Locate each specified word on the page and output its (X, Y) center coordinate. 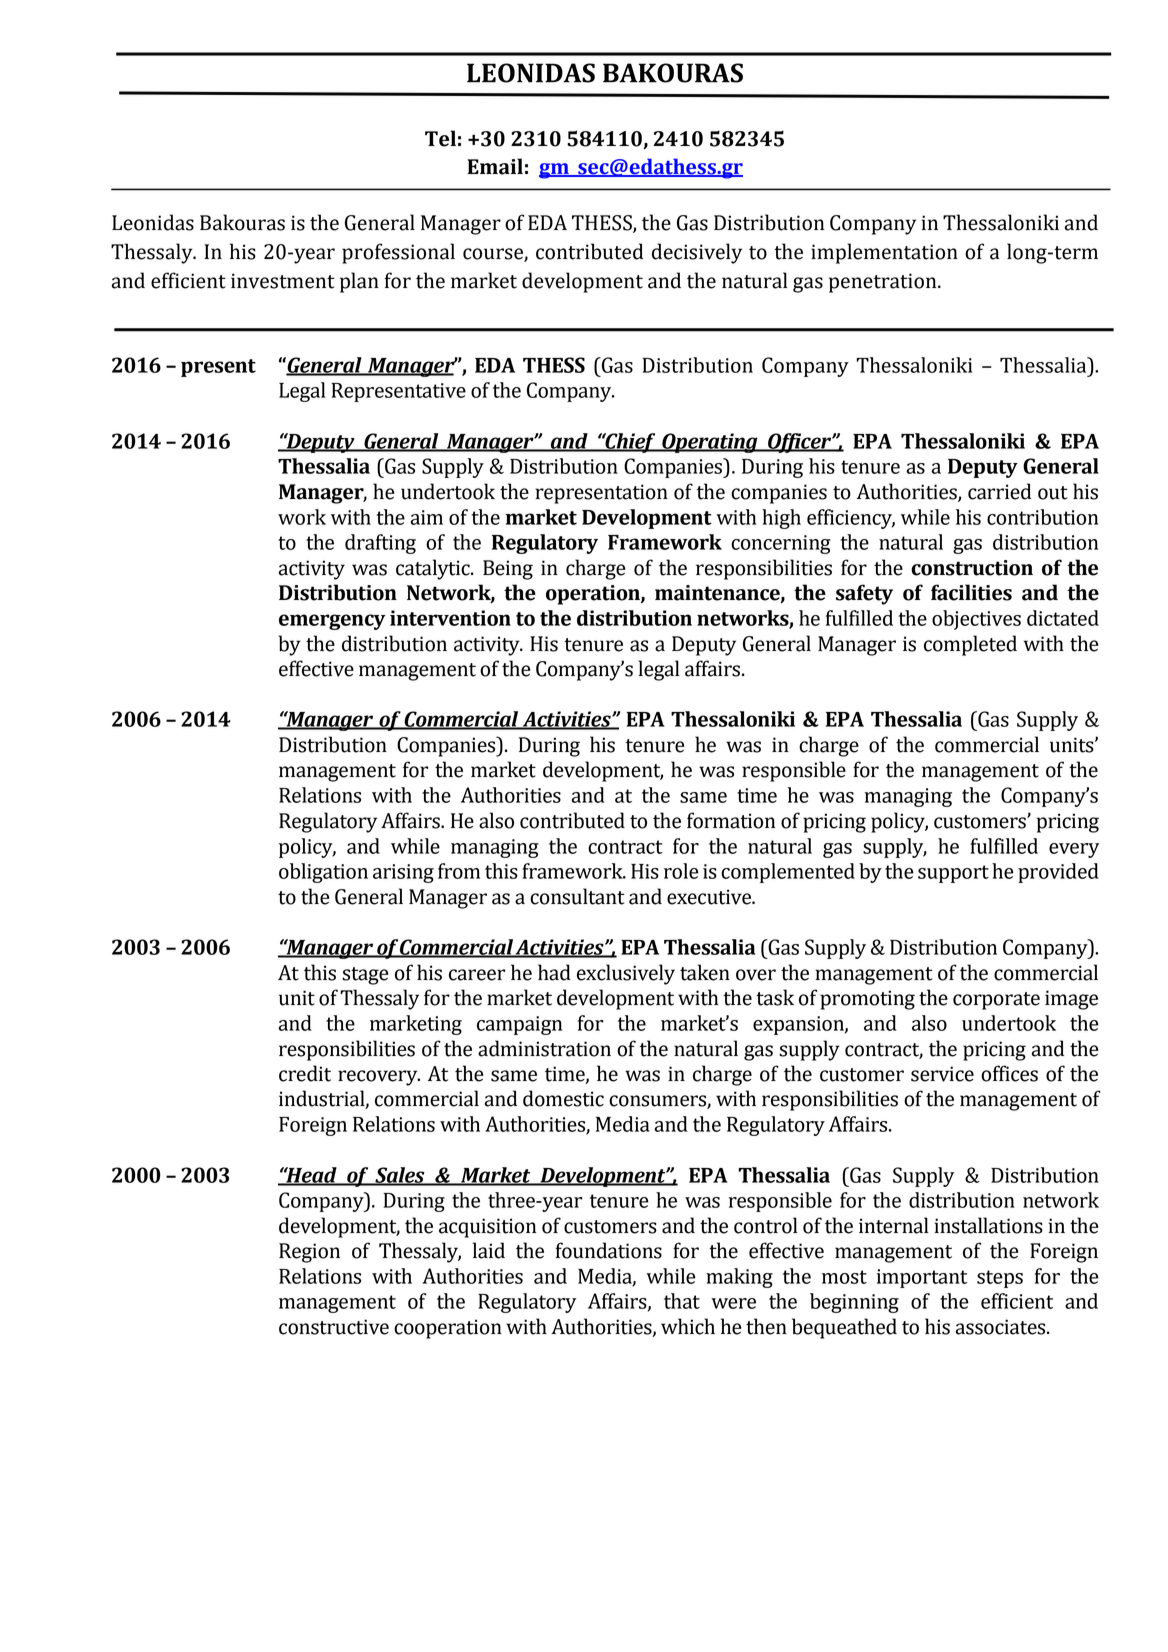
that (682, 1301)
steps (1000, 1279)
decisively (697, 253)
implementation (884, 253)
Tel (440, 138)
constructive (334, 1327)
